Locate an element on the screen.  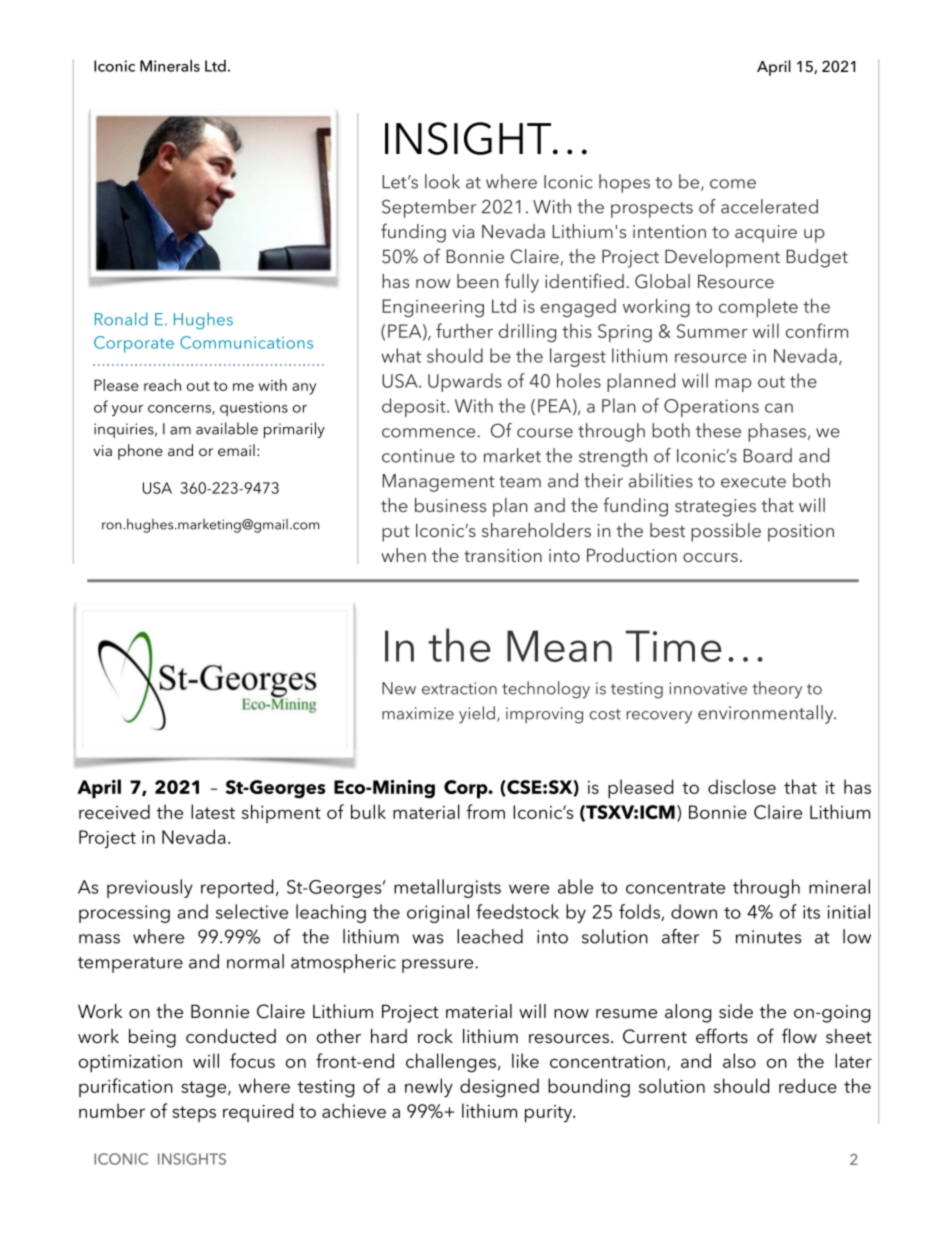
stage is located at coordinates (205, 1089).
